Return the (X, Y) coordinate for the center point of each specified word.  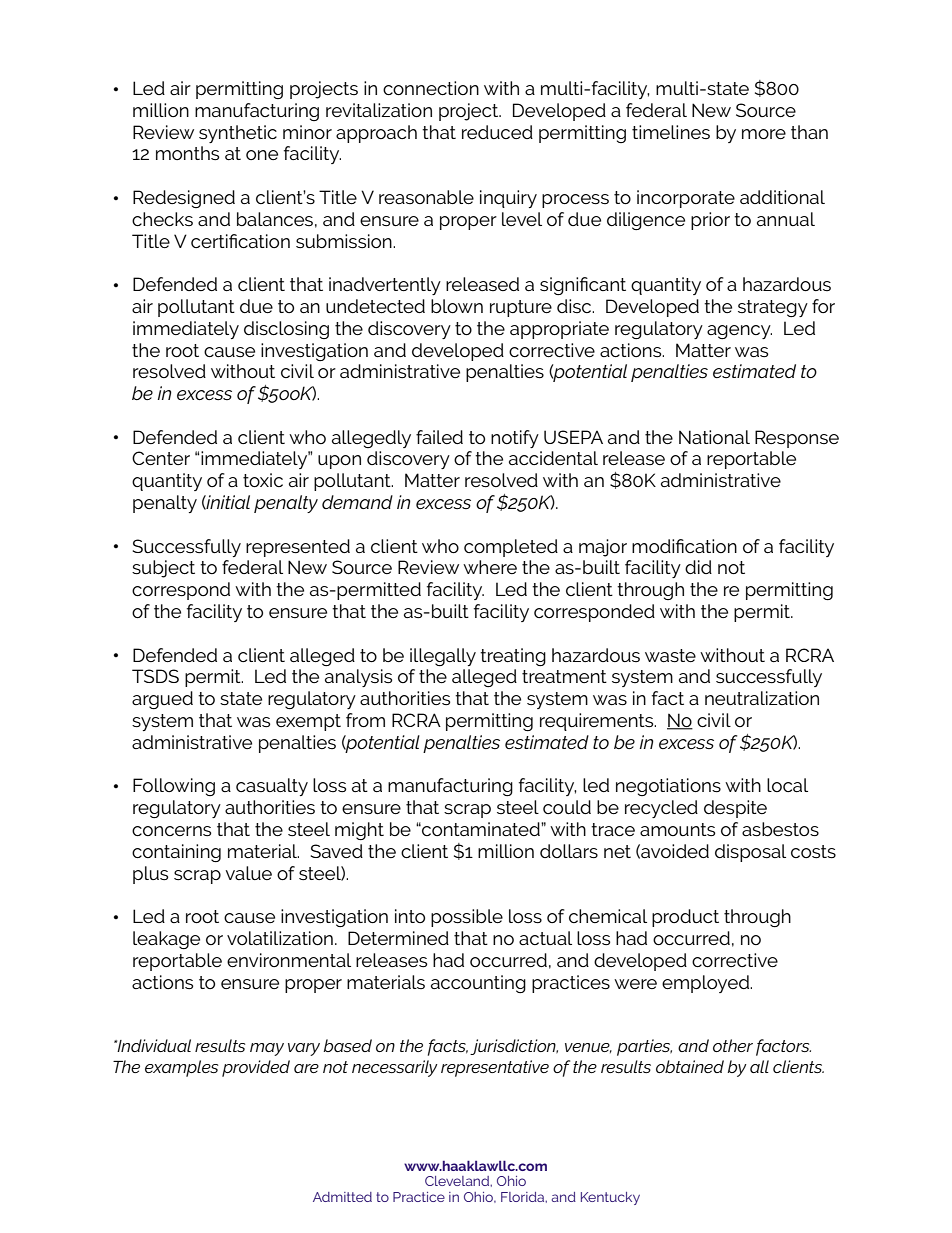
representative (495, 1068)
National (714, 437)
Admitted (342, 1197)
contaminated (481, 829)
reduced (497, 132)
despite (735, 809)
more (764, 134)
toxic (263, 480)
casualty (272, 787)
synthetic (238, 134)
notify (515, 439)
